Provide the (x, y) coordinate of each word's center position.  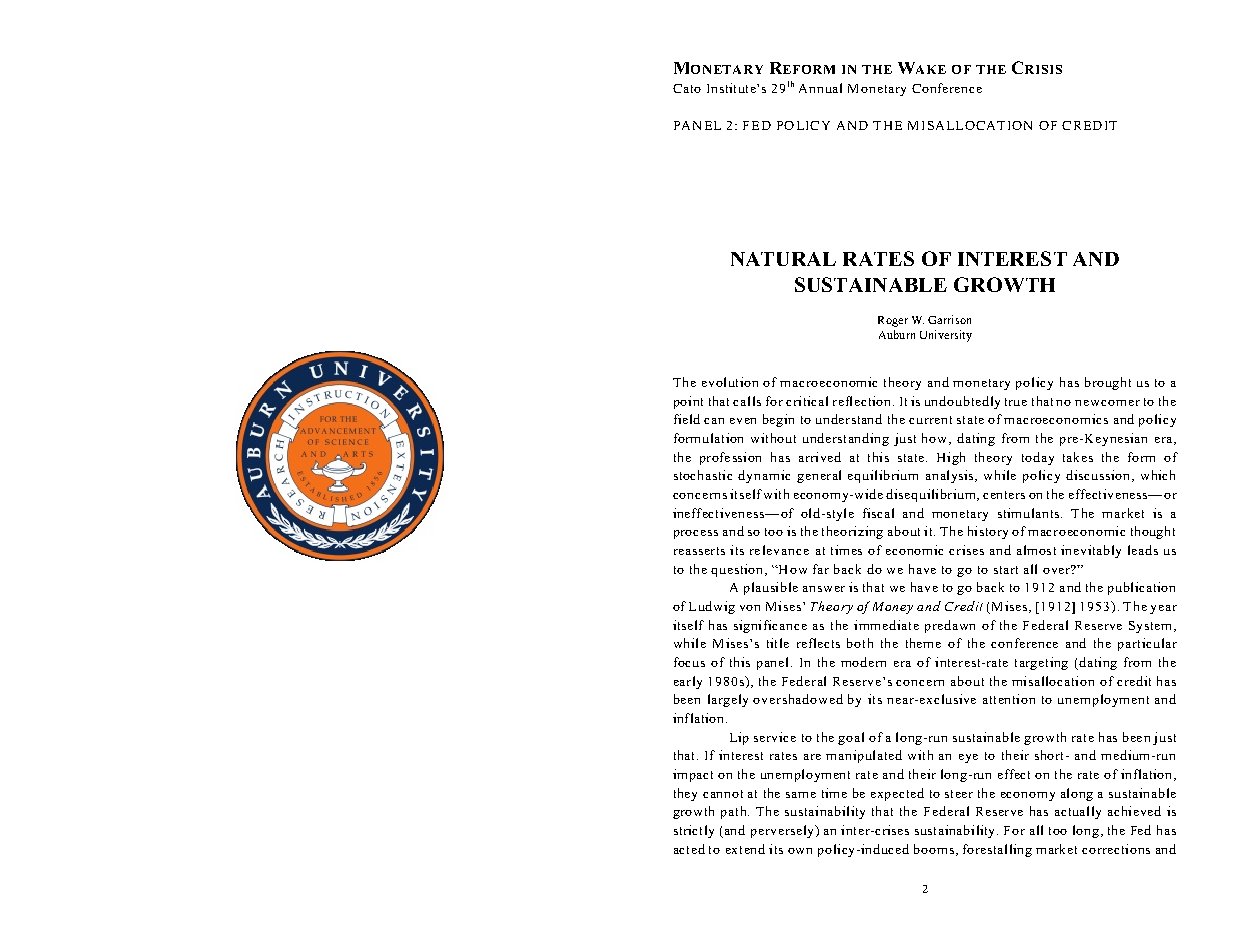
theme (923, 643)
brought (1108, 383)
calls (747, 401)
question (738, 570)
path (735, 812)
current (930, 420)
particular (1147, 644)
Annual (820, 88)
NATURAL (783, 259)
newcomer (1107, 403)
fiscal (878, 513)
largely (728, 700)
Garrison (949, 319)
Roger (893, 321)
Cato (687, 88)
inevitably (1091, 551)
